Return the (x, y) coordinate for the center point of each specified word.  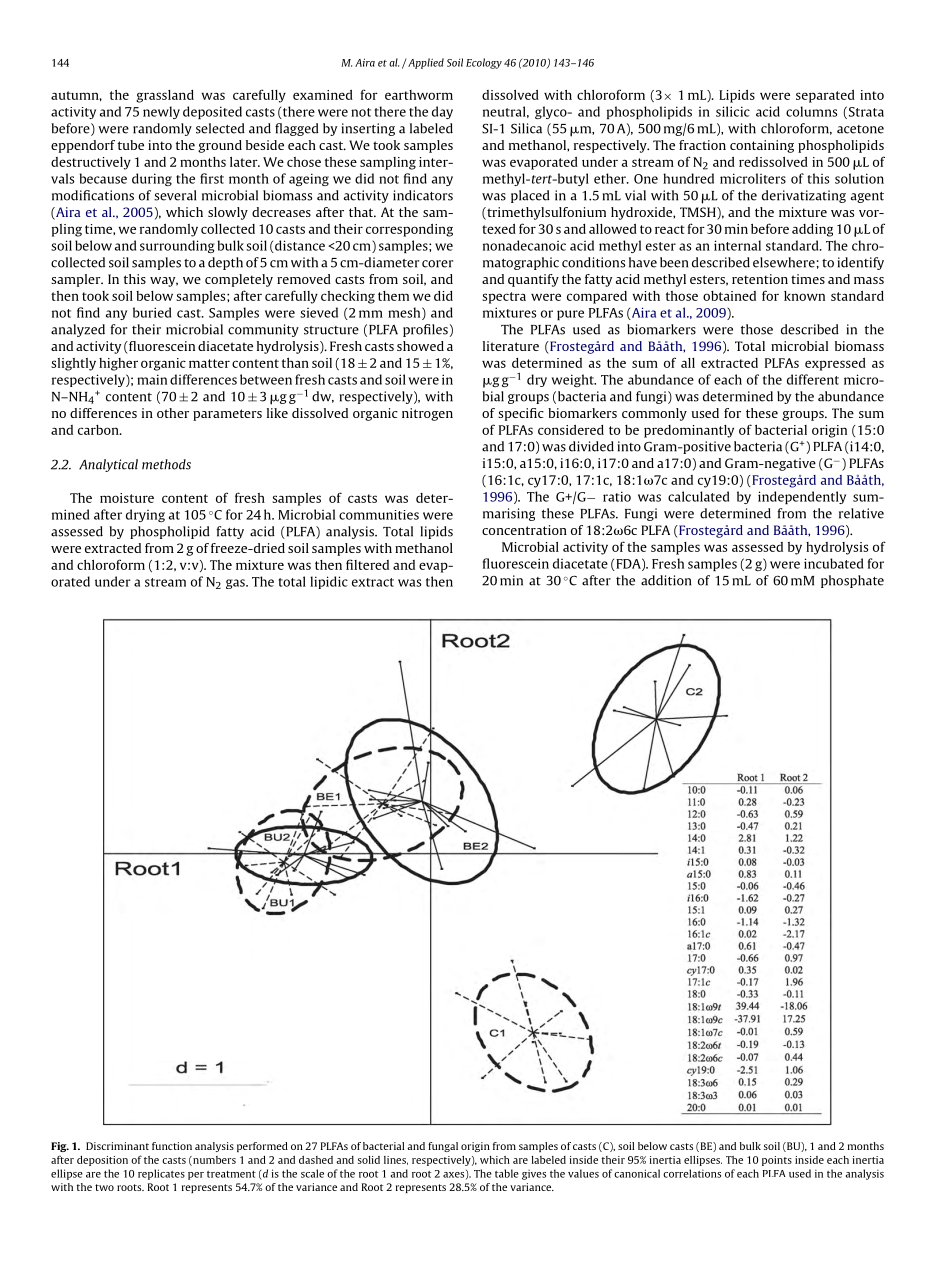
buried (152, 312)
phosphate (852, 581)
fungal (443, 1147)
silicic (733, 111)
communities (379, 515)
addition (666, 580)
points (777, 1161)
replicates (161, 1174)
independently (802, 497)
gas (236, 584)
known (804, 296)
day (442, 112)
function (172, 1146)
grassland (165, 96)
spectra (504, 298)
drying (145, 515)
